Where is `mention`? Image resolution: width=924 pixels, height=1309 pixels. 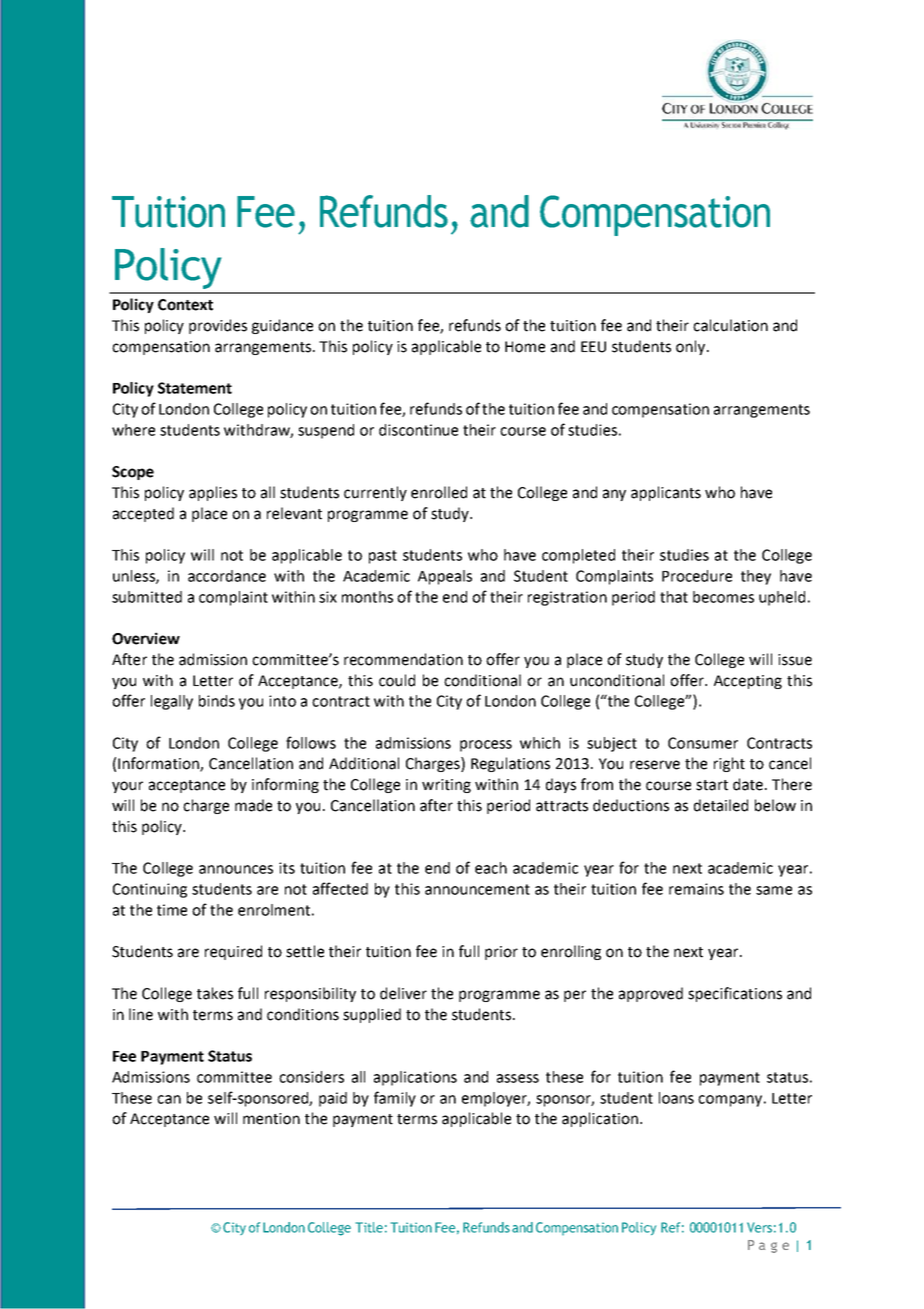 mention is located at coordinates (271, 1119).
